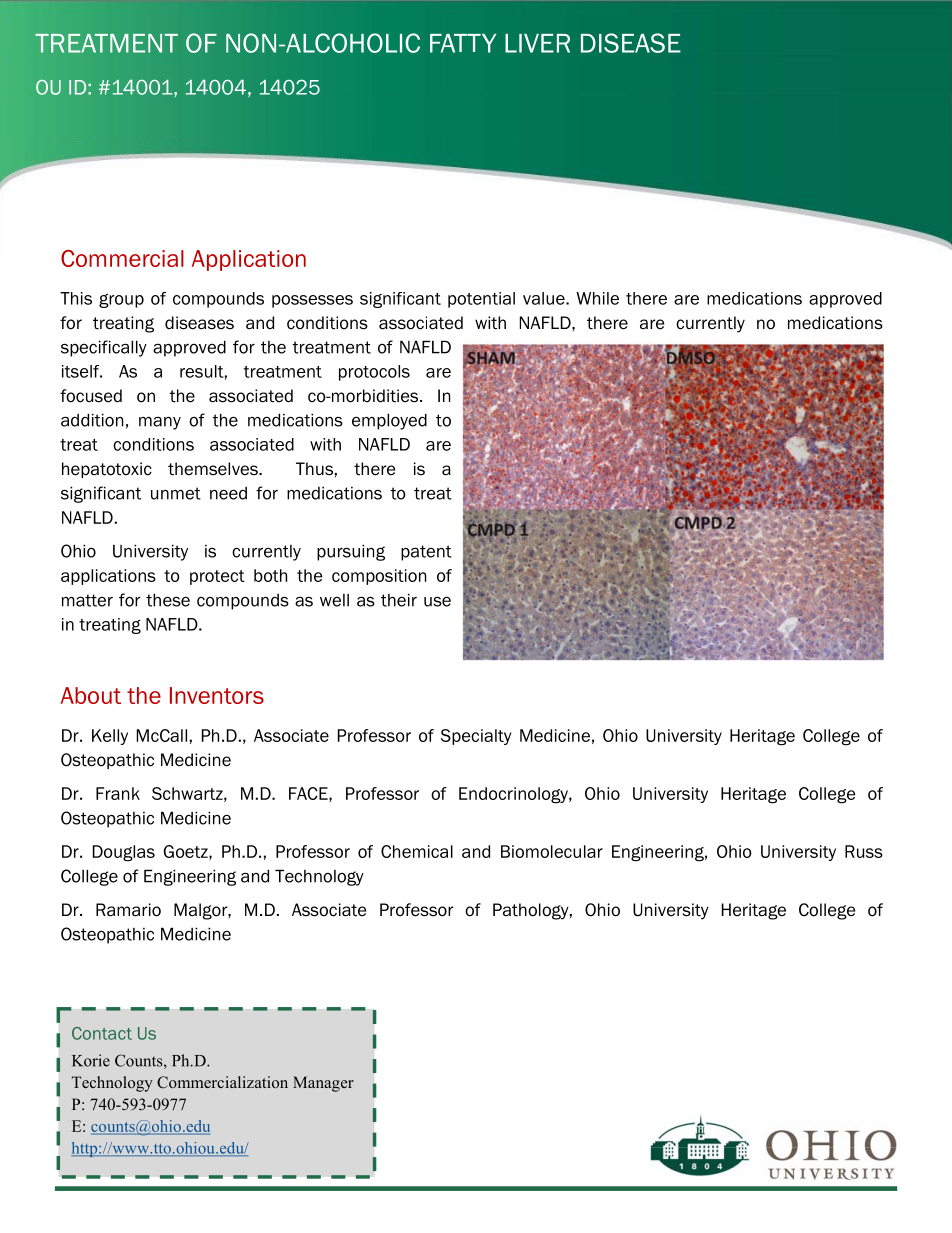  I want to click on FATTY, so click(463, 43).
